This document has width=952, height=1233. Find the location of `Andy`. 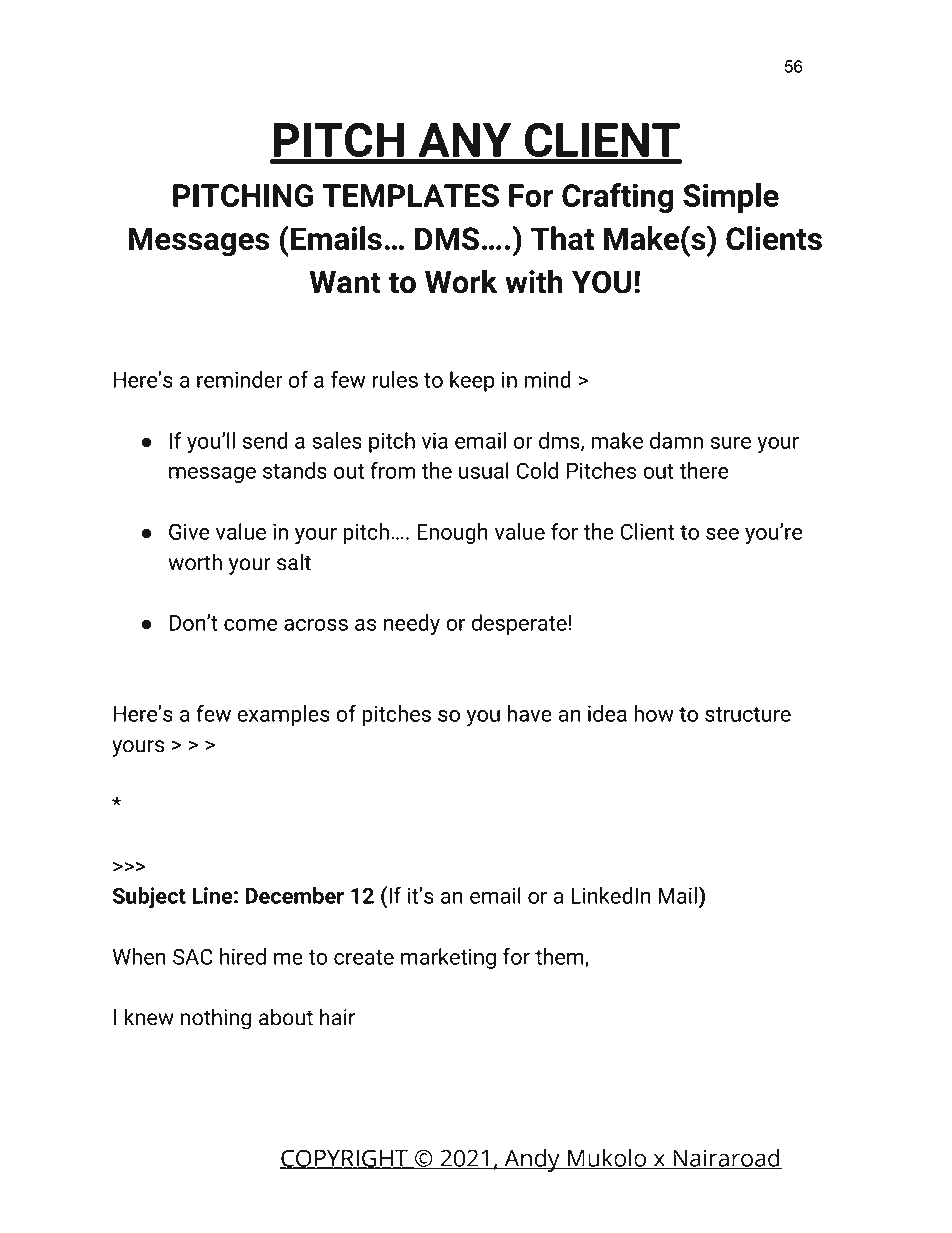

Andy is located at coordinates (532, 1160).
